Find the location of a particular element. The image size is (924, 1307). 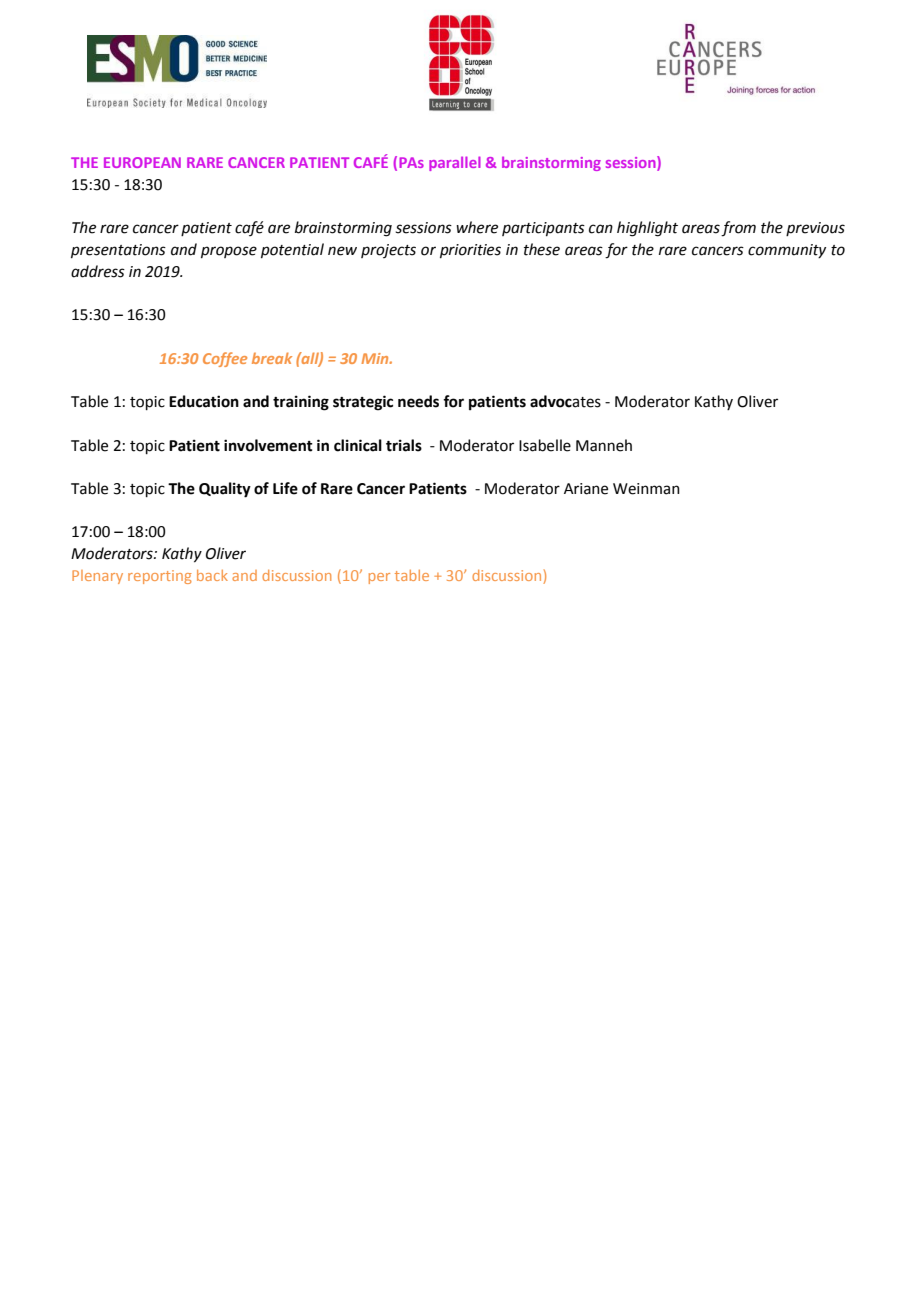

from is located at coordinates (738, 229).
